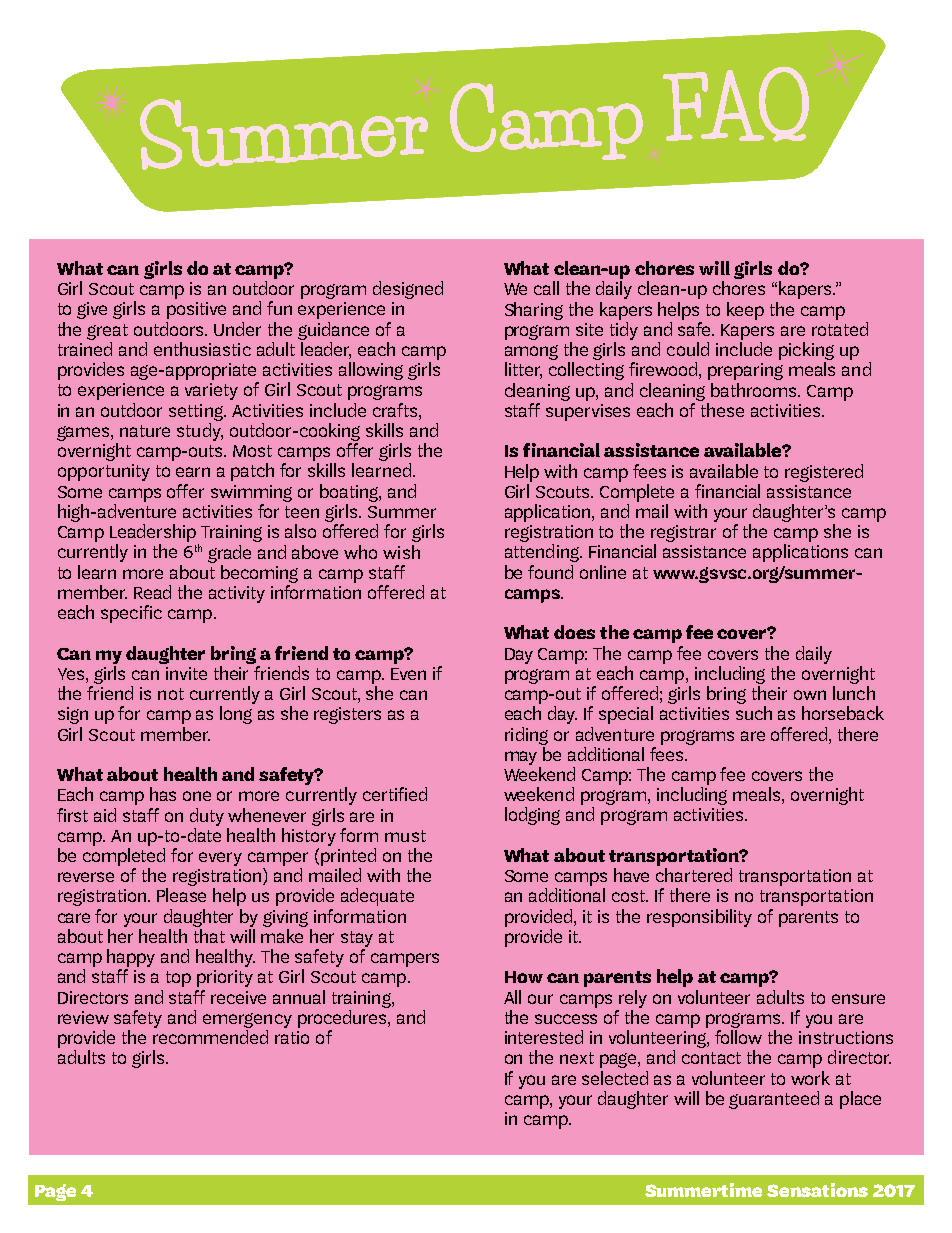 This page has height=1233, width=952. Describe the element at coordinates (196, 310) in the page. I see `positive` at that location.
